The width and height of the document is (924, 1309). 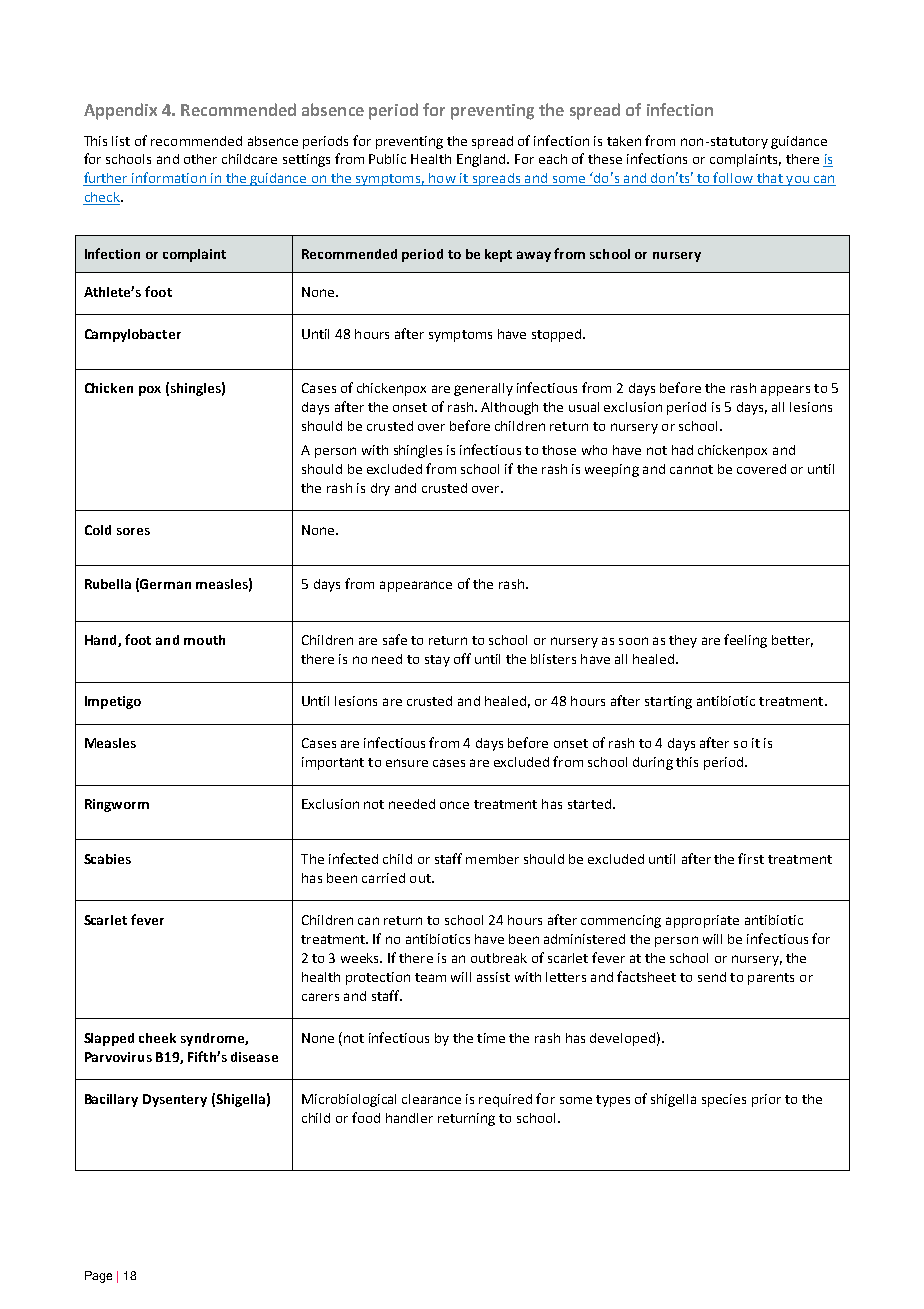 I want to click on starting, so click(x=668, y=702).
